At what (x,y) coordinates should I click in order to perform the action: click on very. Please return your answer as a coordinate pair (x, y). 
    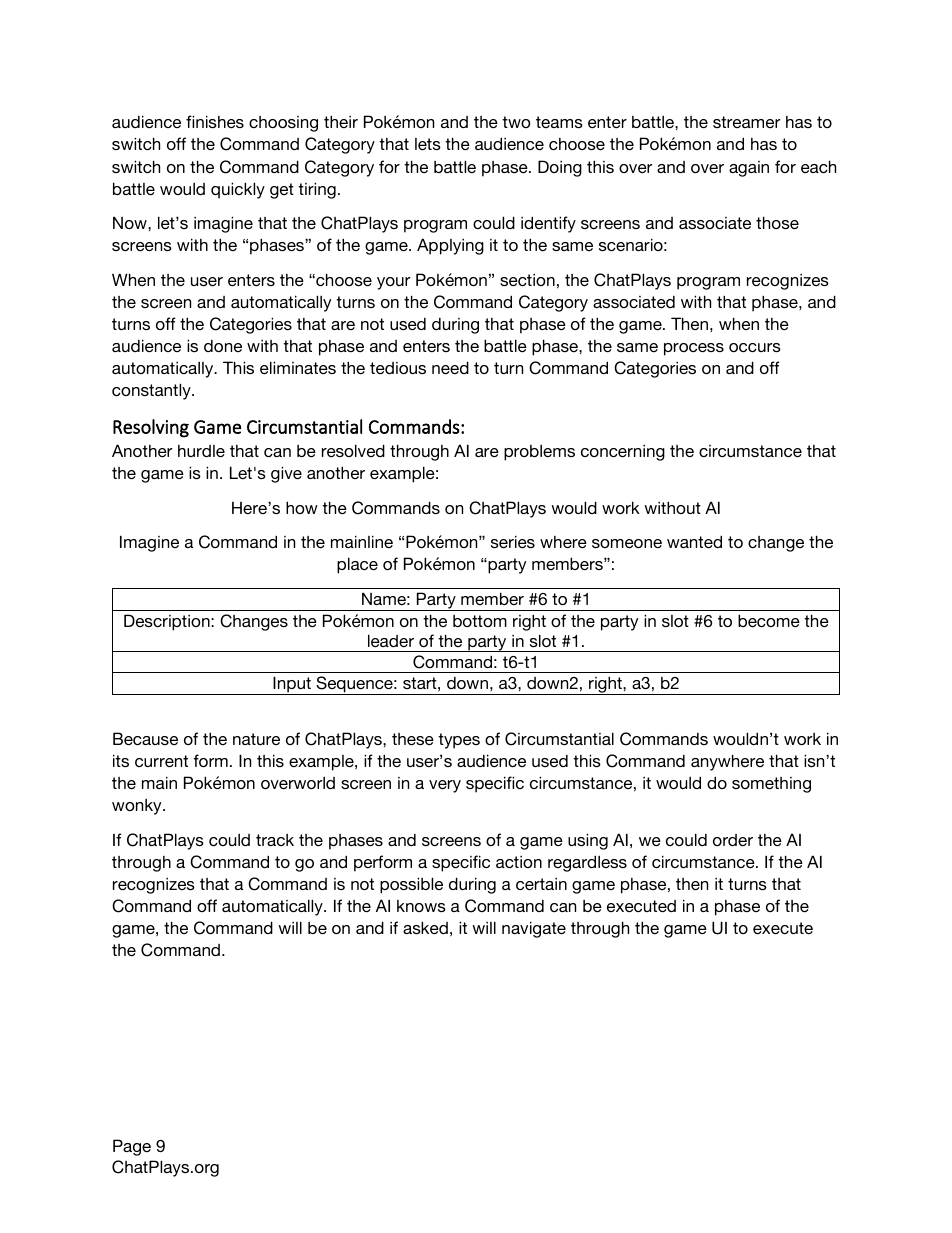
    Looking at the image, I should click on (445, 786).
